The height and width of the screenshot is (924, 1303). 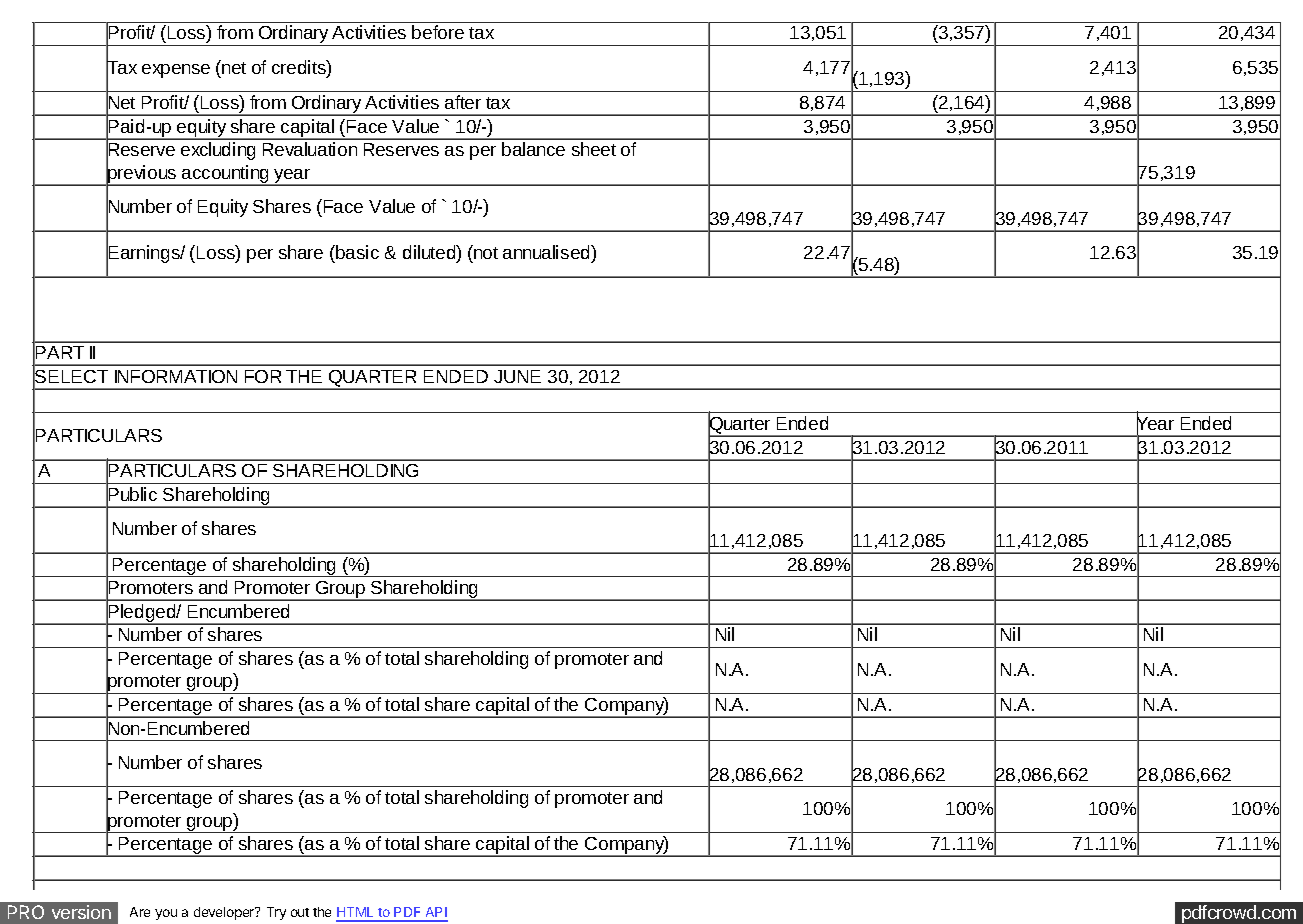 What do you see at coordinates (70, 377) in the screenshot?
I see `SELECT` at bounding box center [70, 377].
